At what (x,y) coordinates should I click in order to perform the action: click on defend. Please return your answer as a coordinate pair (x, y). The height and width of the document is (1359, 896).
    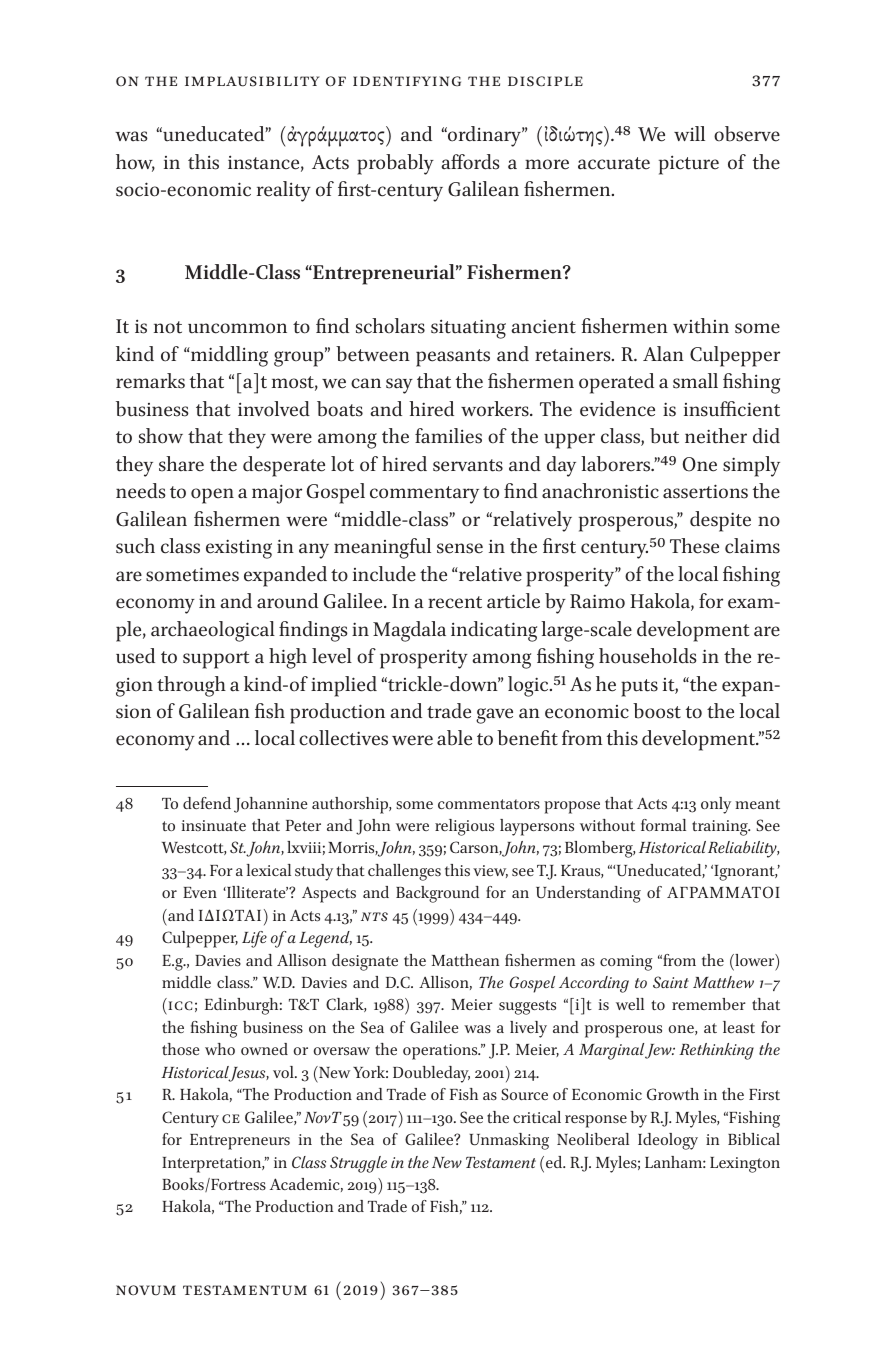
    Looking at the image, I should click on (207, 803).
